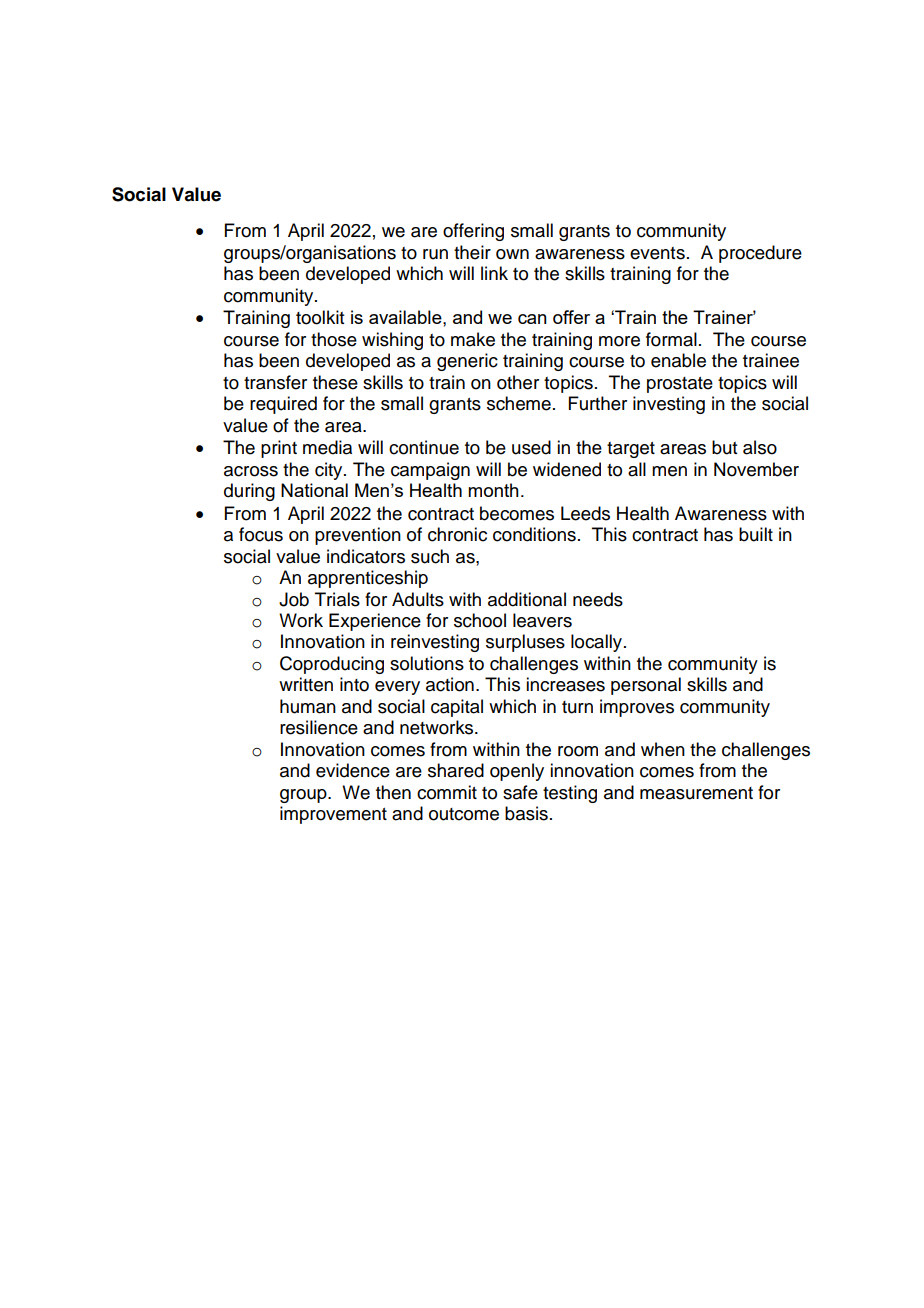 This image has width=924, height=1308. I want to click on conditions, so click(534, 534).
